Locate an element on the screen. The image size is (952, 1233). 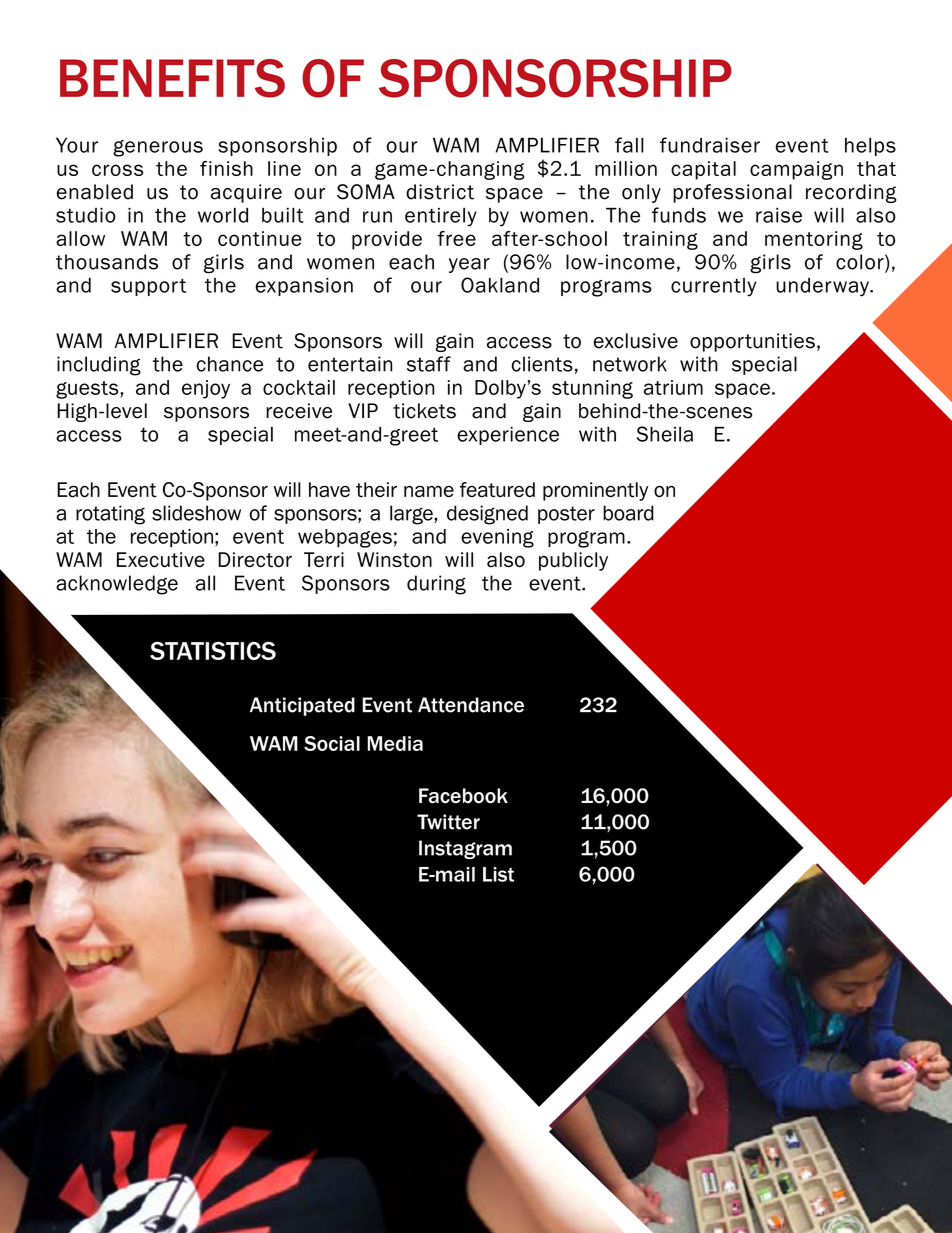
helps is located at coordinates (870, 146).
